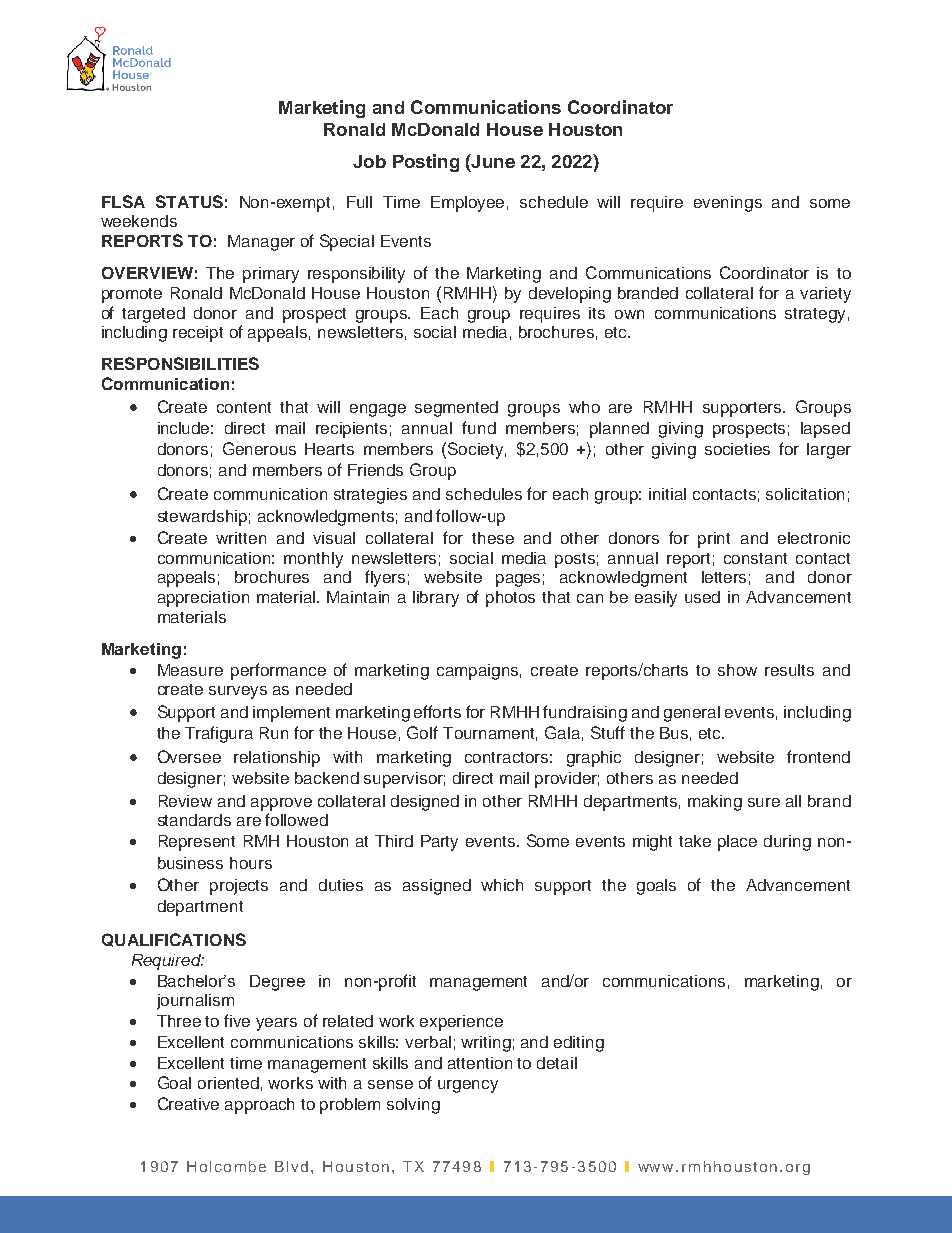 This screenshot has height=1233, width=952. I want to click on show, so click(737, 670).
